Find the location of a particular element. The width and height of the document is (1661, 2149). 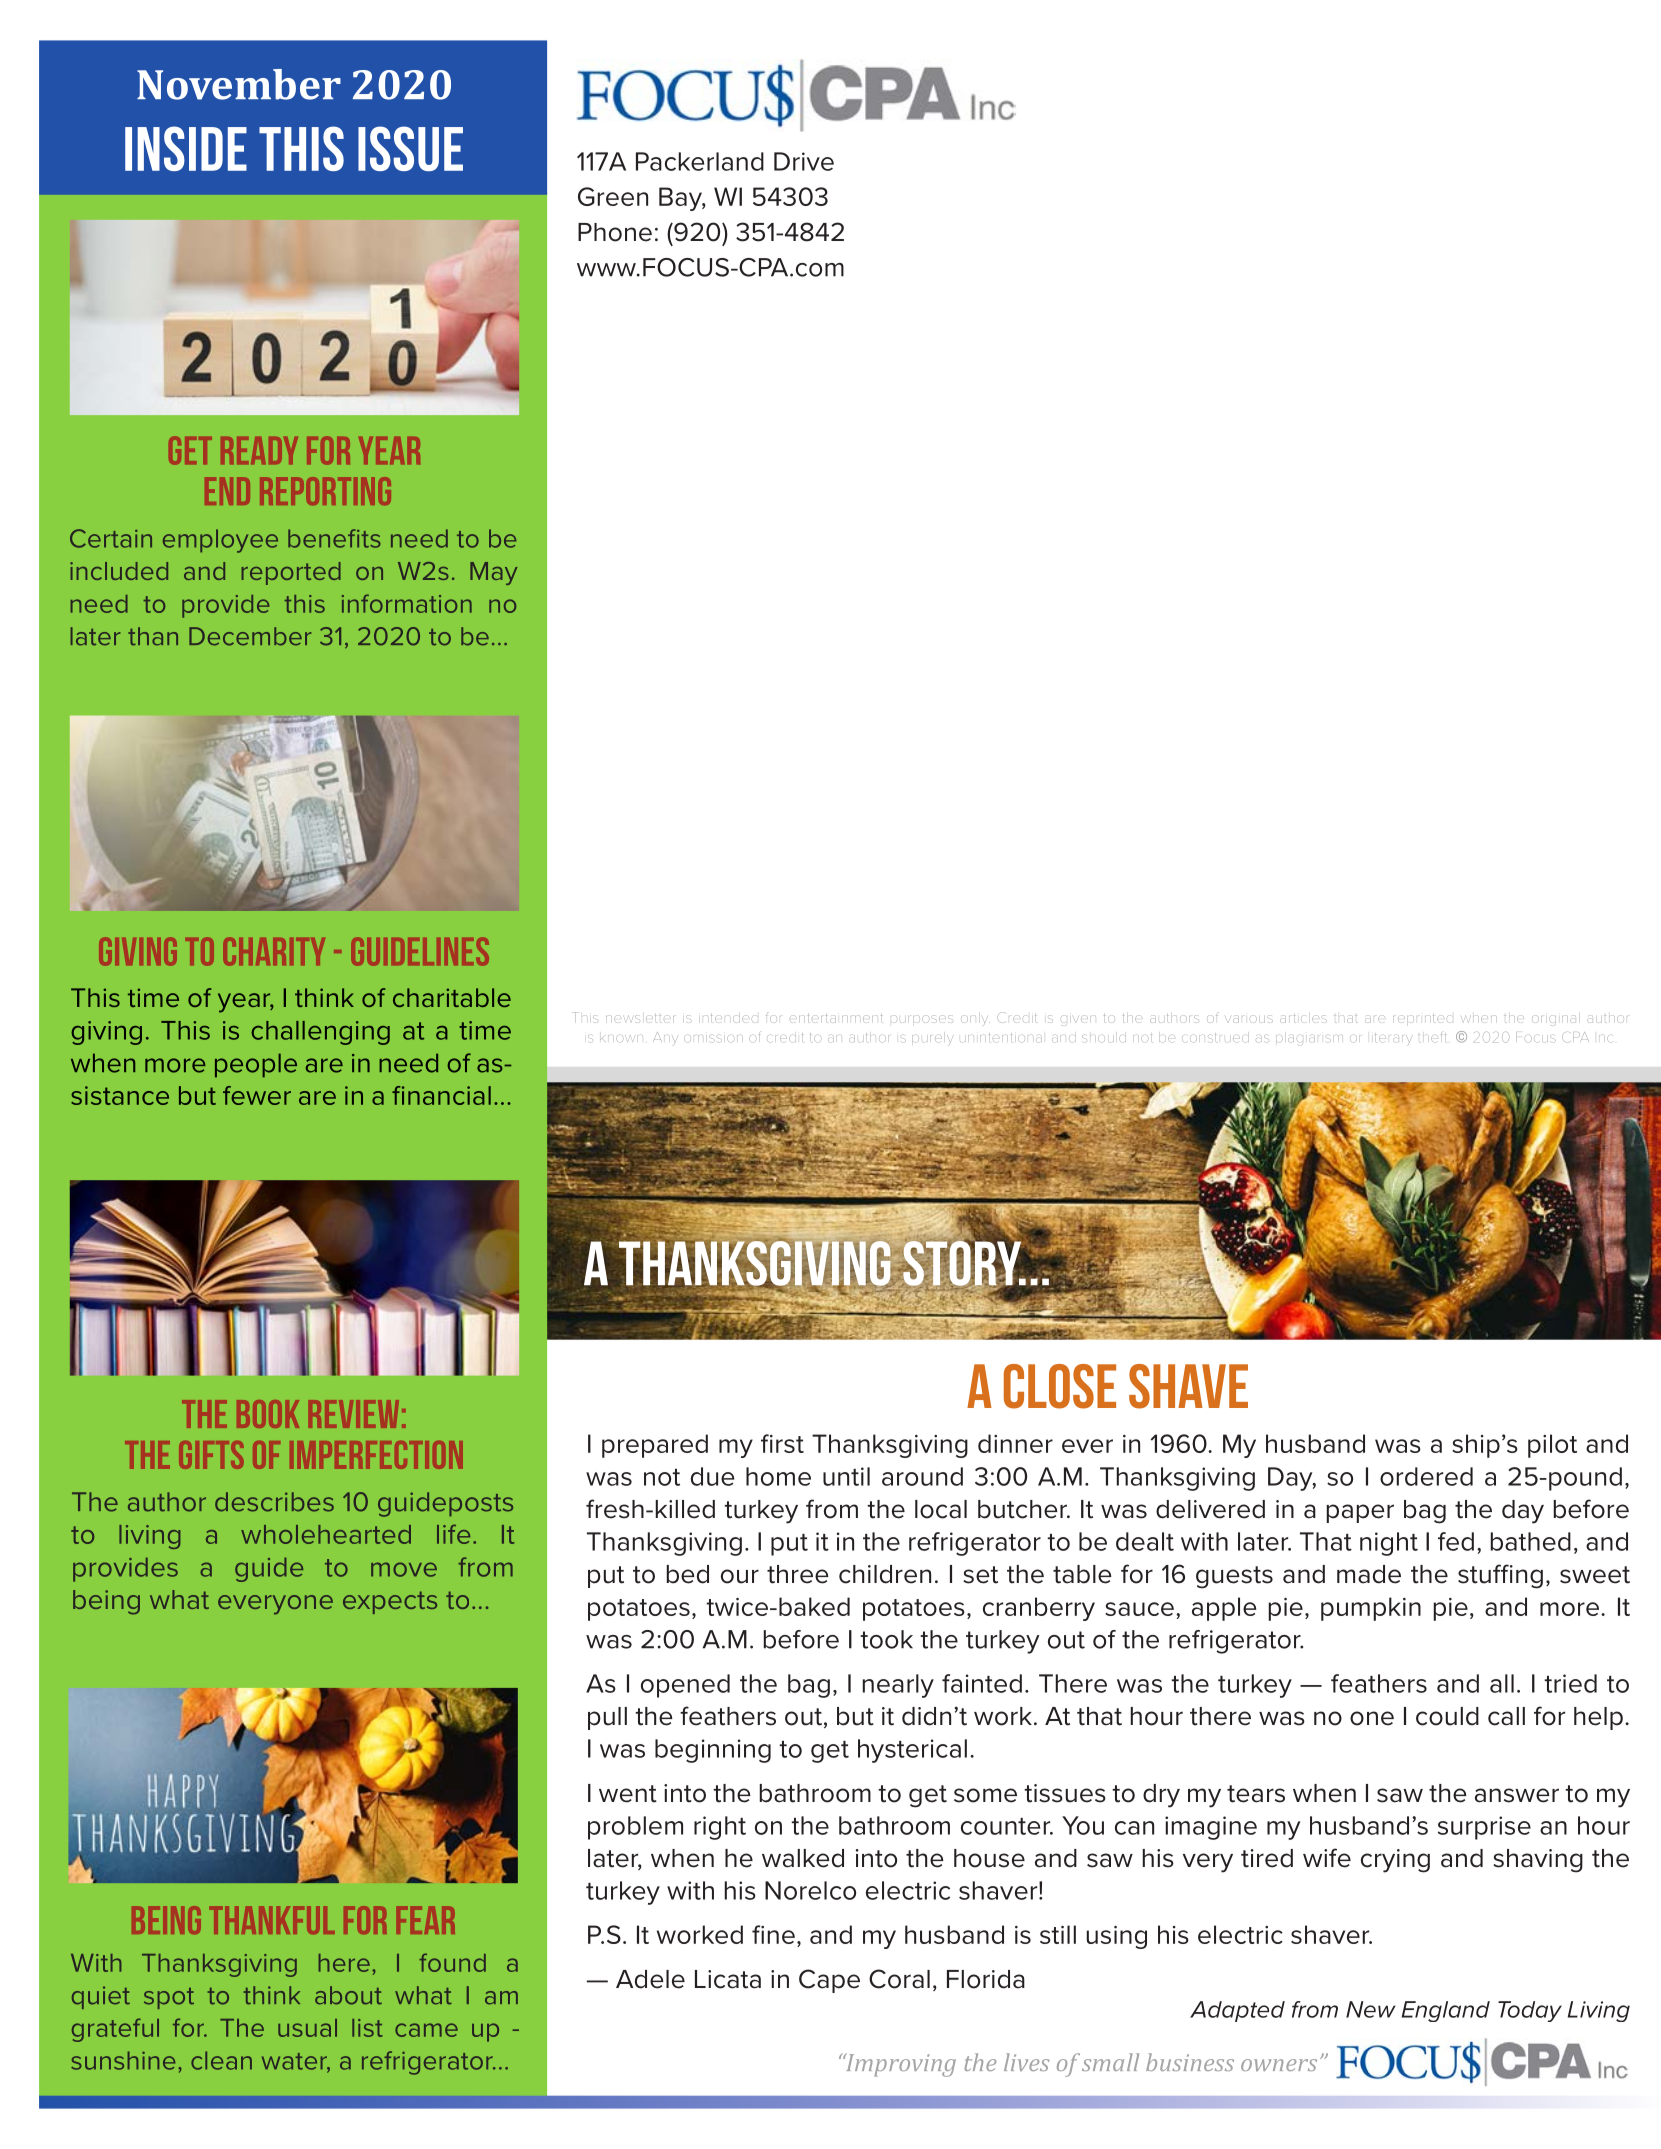

Drive is located at coordinates (804, 161).
